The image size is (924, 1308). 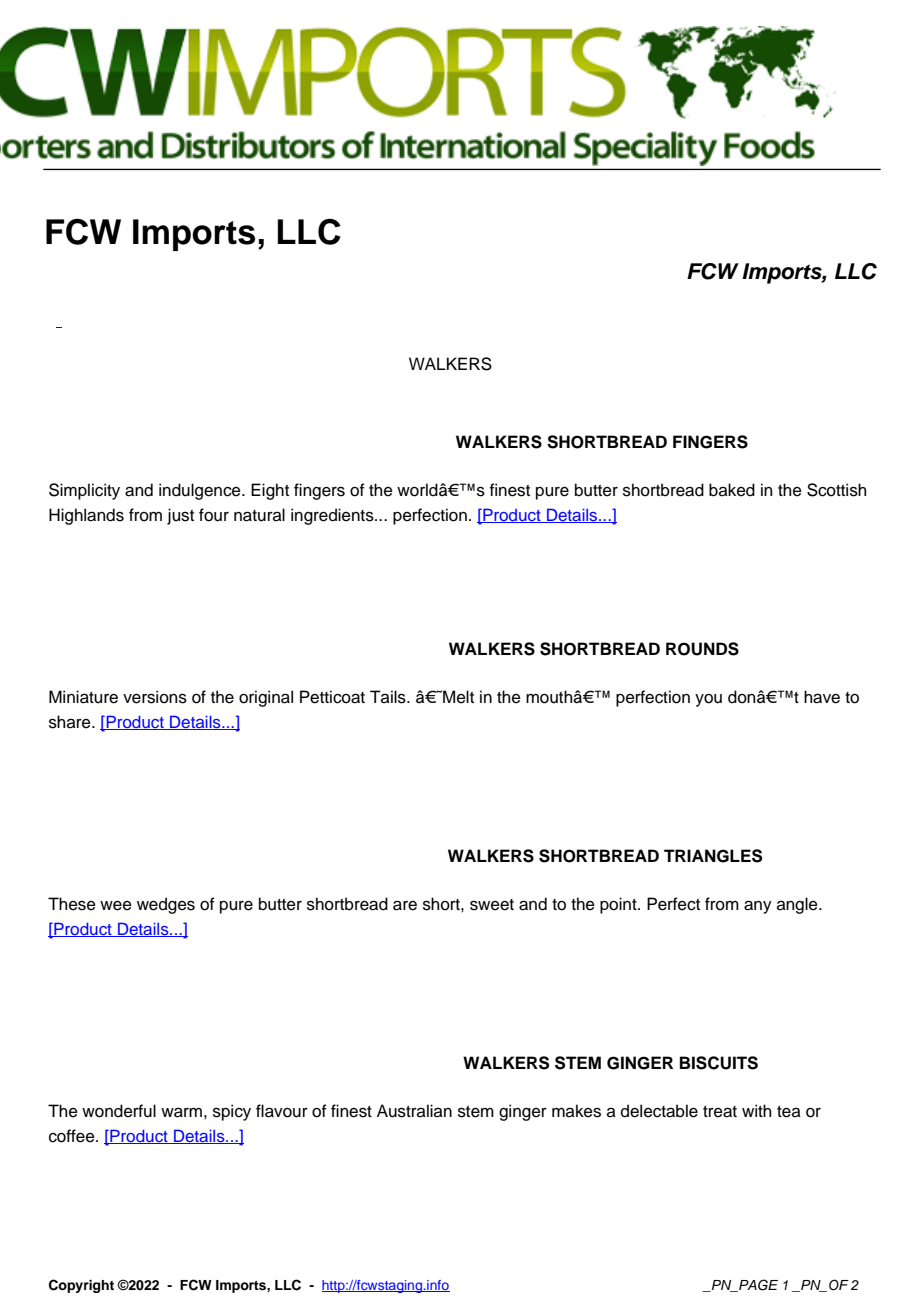 What do you see at coordinates (180, 516) in the screenshot?
I see `just` at bounding box center [180, 516].
